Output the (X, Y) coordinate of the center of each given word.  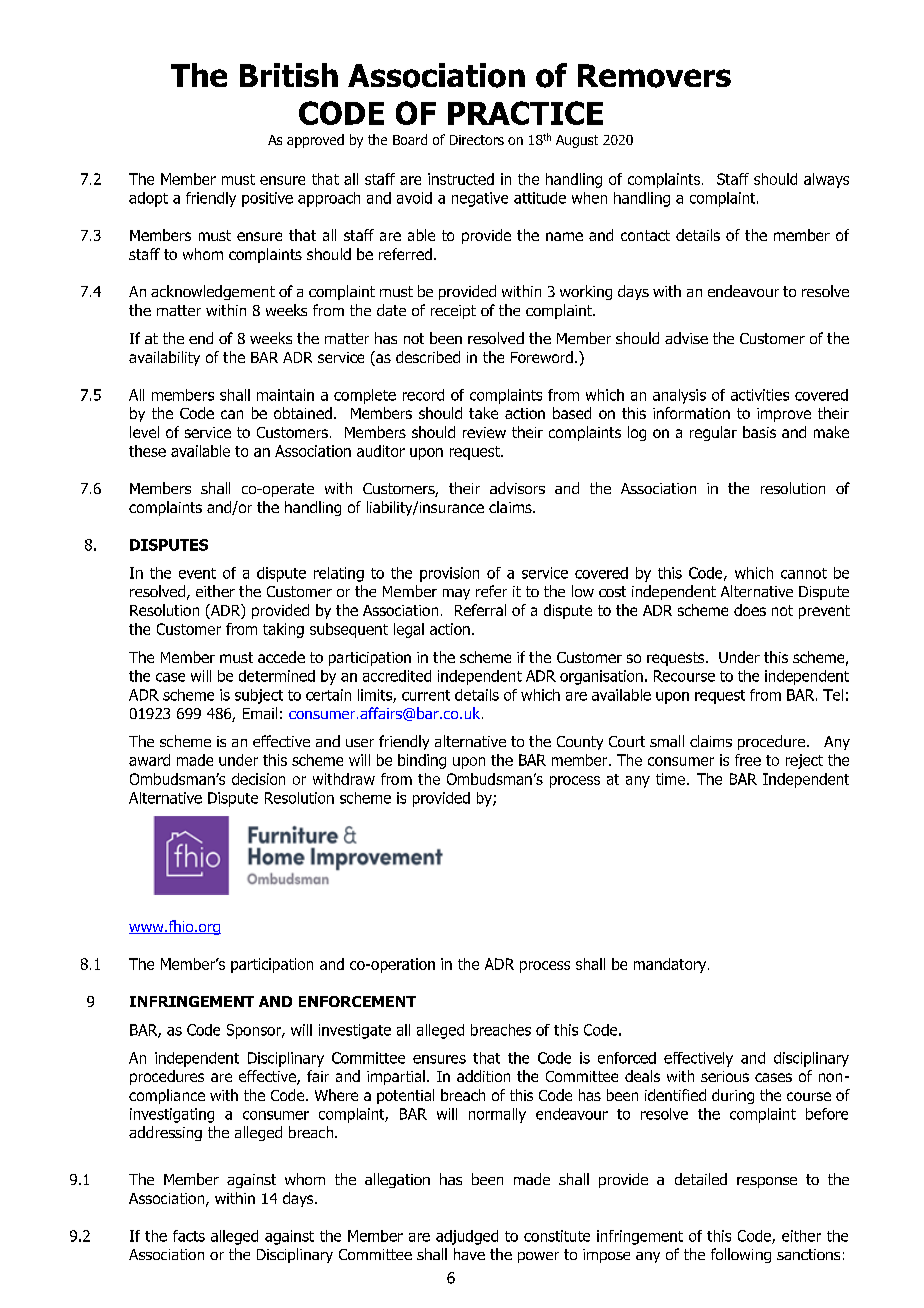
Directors (477, 140)
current (426, 695)
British (289, 75)
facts (189, 1236)
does (750, 610)
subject (259, 696)
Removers (654, 76)
